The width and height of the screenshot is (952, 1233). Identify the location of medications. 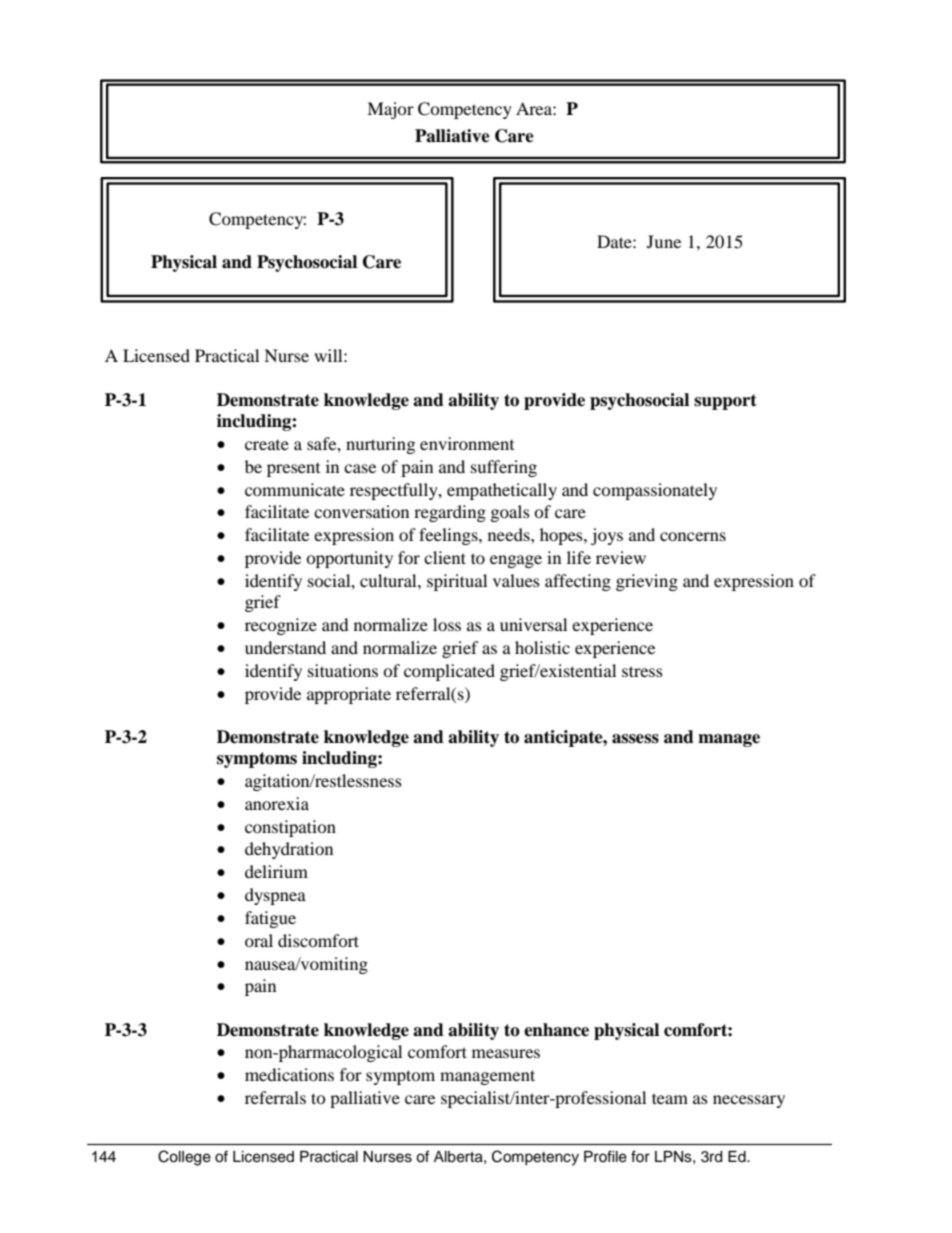
(289, 1074).
